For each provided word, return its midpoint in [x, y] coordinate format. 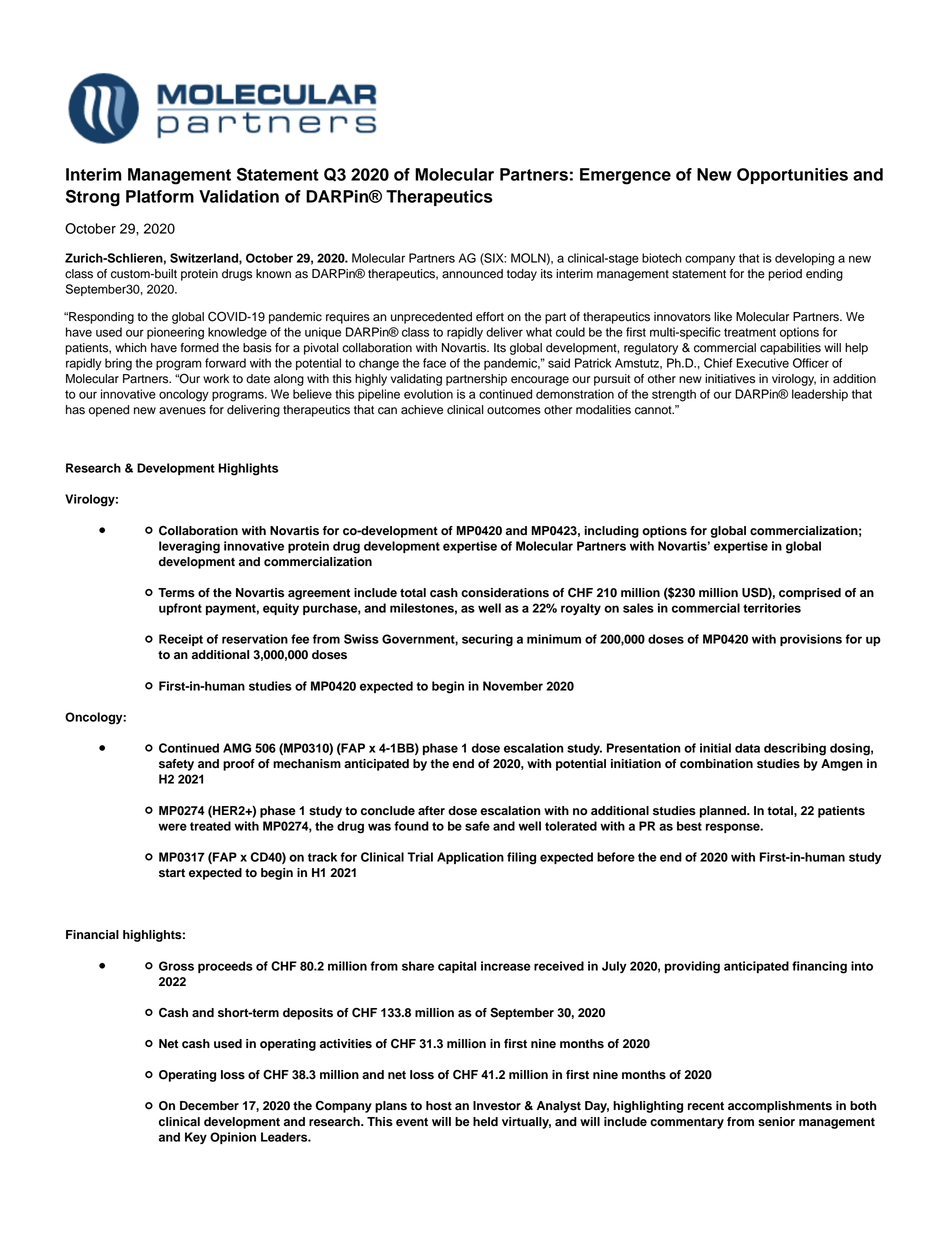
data [747, 748]
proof [239, 765]
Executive [762, 363]
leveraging [189, 547]
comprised [810, 594]
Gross [176, 966]
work [216, 379]
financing [819, 967]
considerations [505, 593]
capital [457, 967]
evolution [428, 394]
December [209, 1106]
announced [472, 274]
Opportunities [792, 176]
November [513, 686]
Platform [160, 196]
